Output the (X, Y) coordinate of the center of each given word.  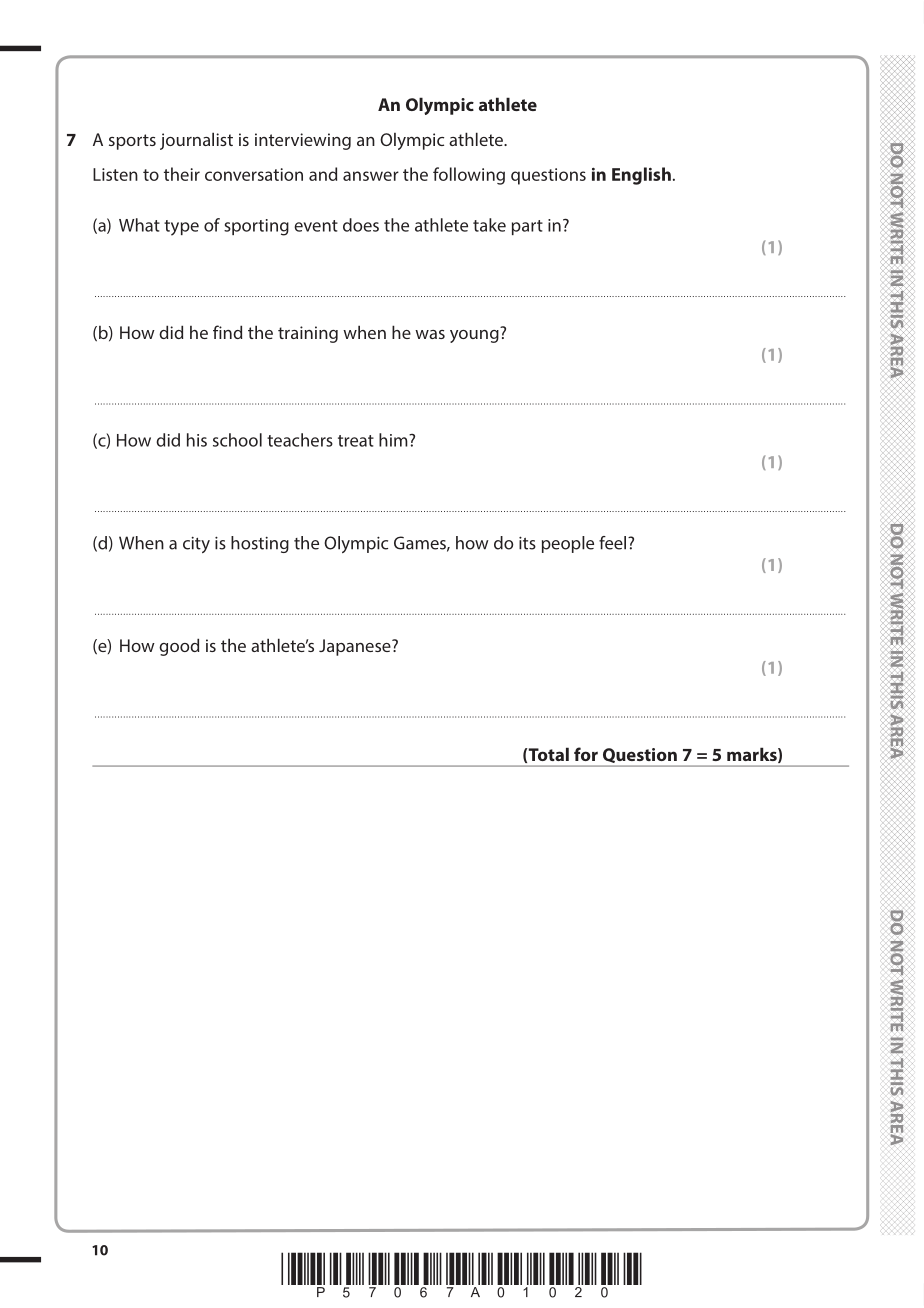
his (197, 440)
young (475, 335)
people (568, 544)
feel (614, 543)
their (182, 174)
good (179, 647)
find (227, 332)
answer (371, 176)
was (430, 334)
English (641, 176)
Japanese (356, 647)
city (196, 545)
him (394, 440)
